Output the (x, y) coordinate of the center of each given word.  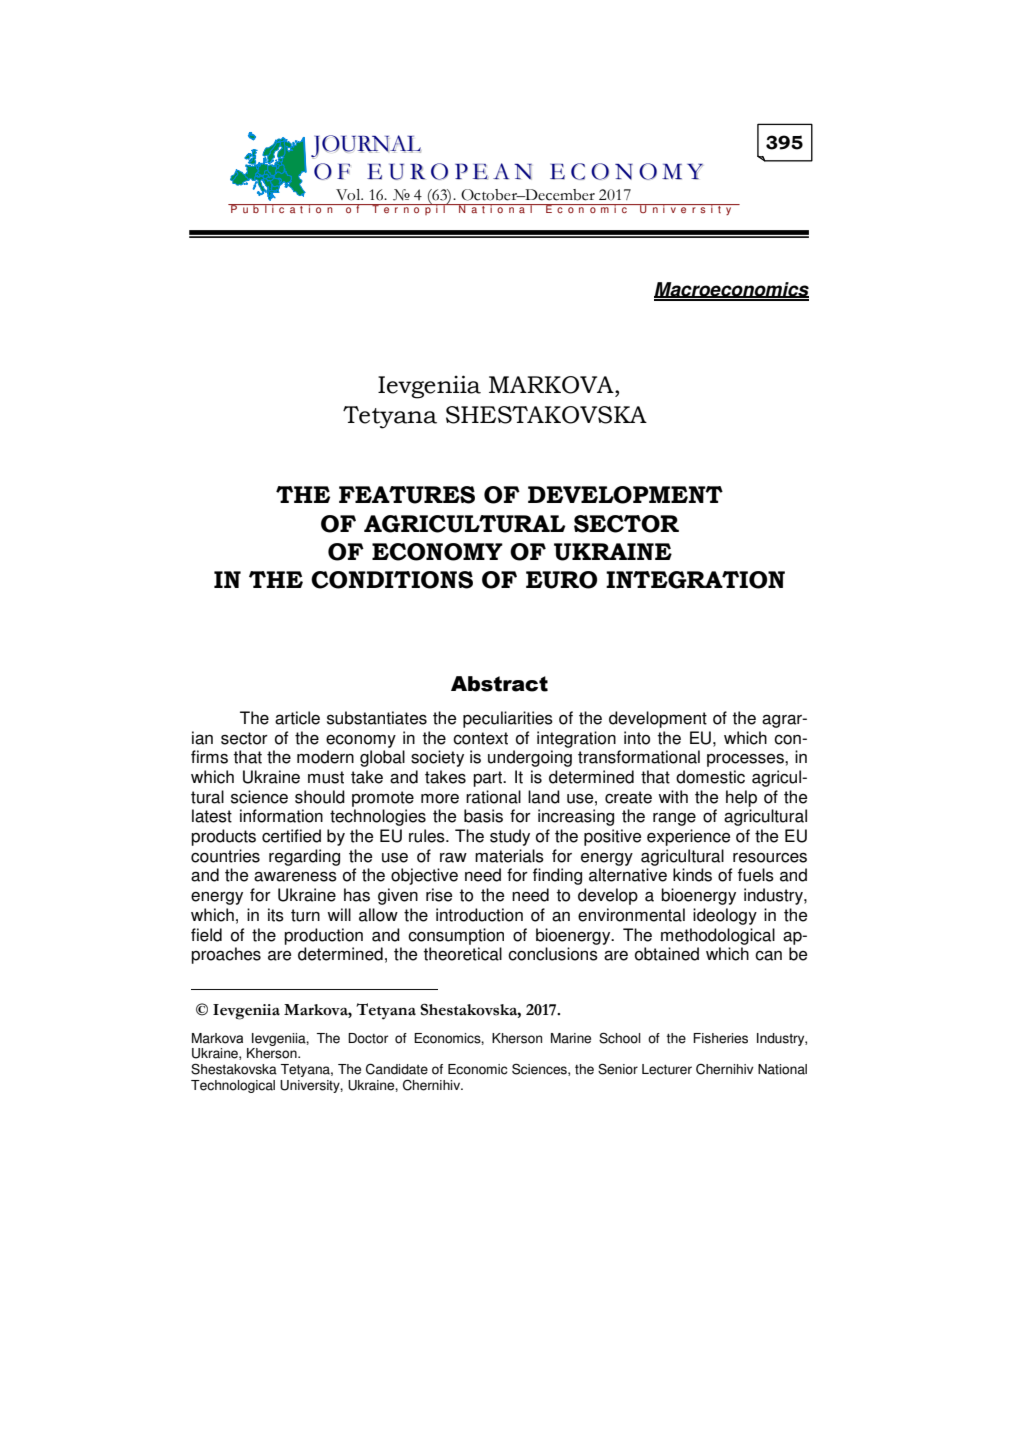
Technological (233, 1086)
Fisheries (720, 1038)
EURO (561, 580)
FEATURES (407, 495)
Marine (571, 1038)
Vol (349, 195)
